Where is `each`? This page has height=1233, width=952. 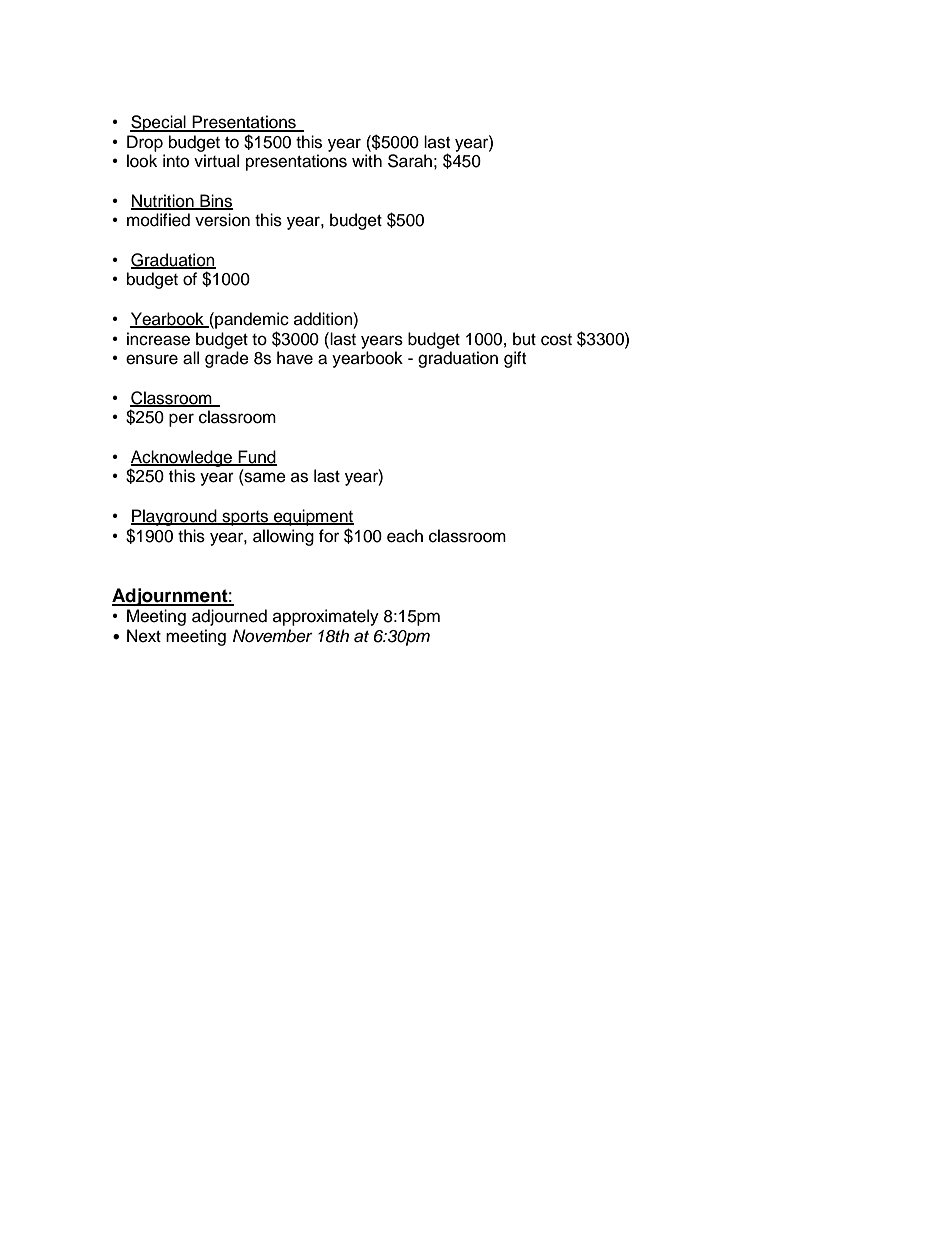
each is located at coordinates (405, 536).
